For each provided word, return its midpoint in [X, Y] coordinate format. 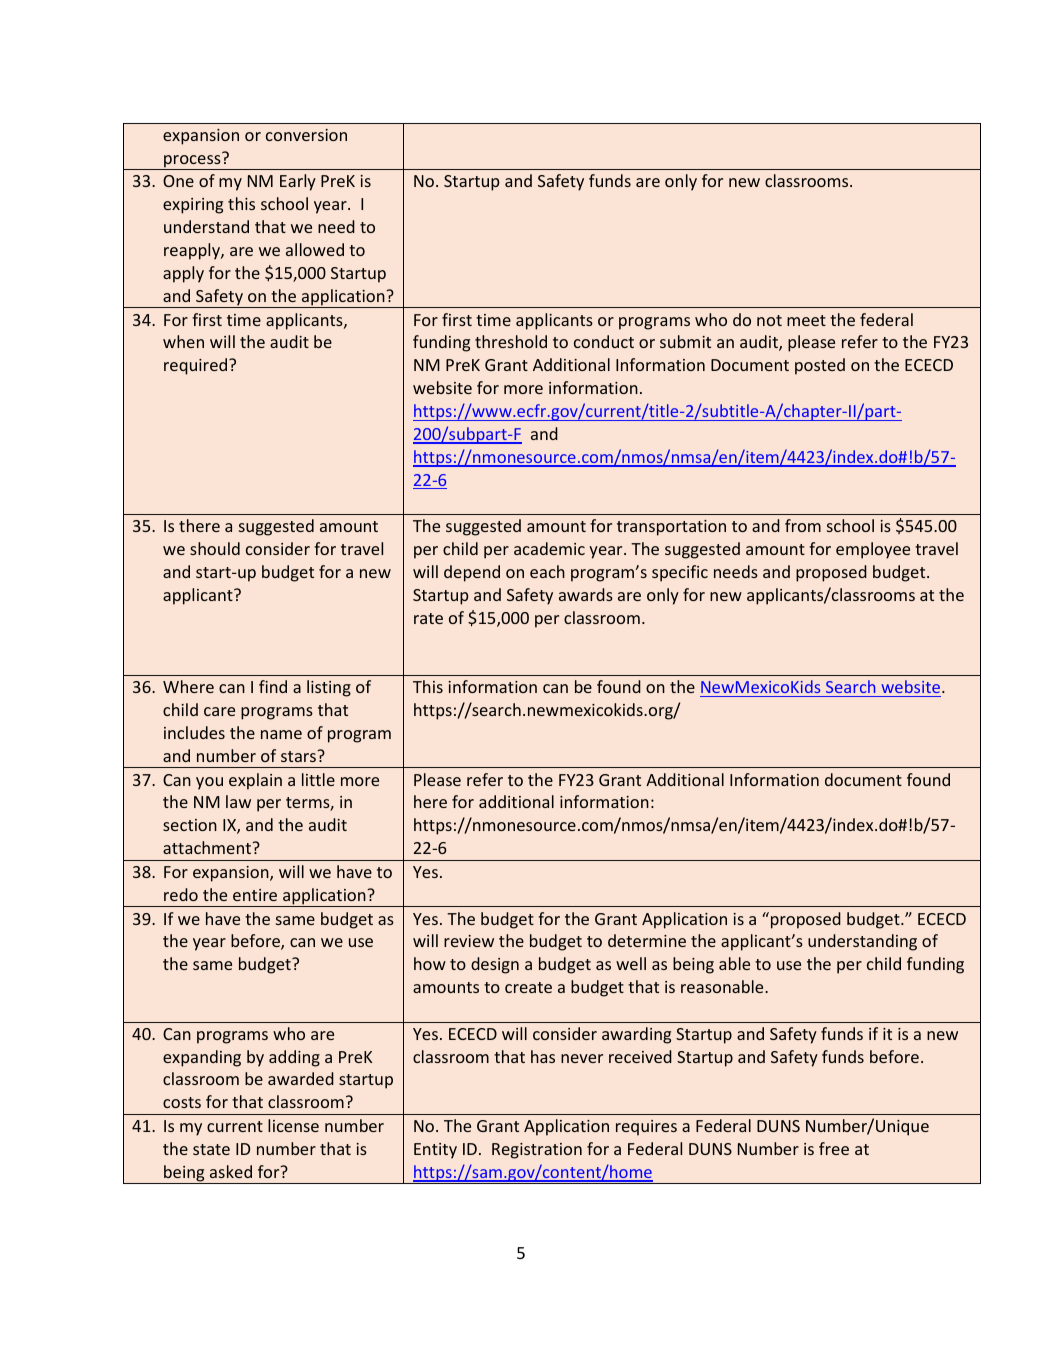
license [293, 1125]
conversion [306, 135]
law [238, 801]
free [834, 1148]
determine [647, 940]
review [469, 941]
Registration [537, 1151]
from [803, 525]
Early [298, 182]
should [215, 548]
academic [549, 548]
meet [806, 320]
